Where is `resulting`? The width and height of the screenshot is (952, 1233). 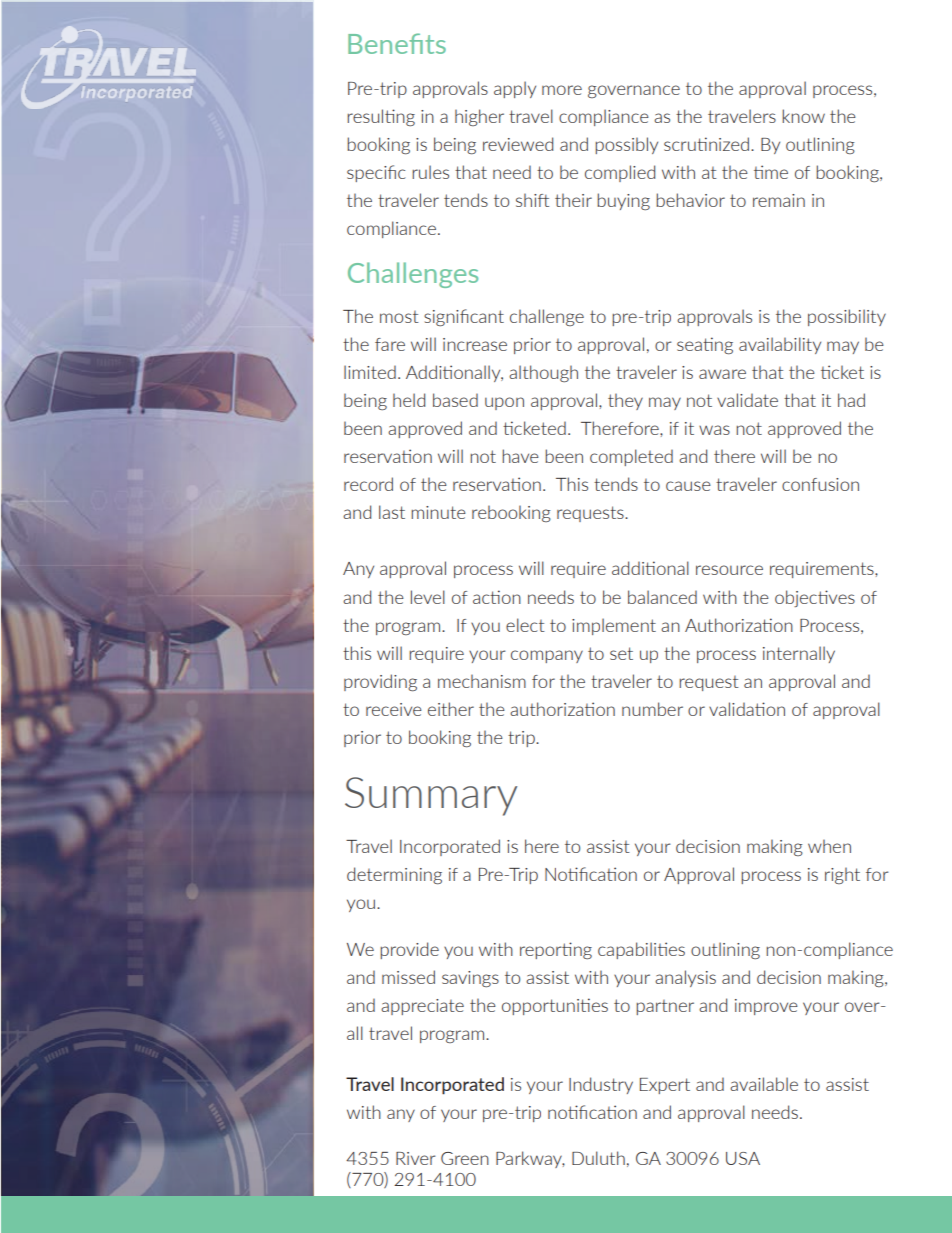
resulting is located at coordinates (381, 117).
